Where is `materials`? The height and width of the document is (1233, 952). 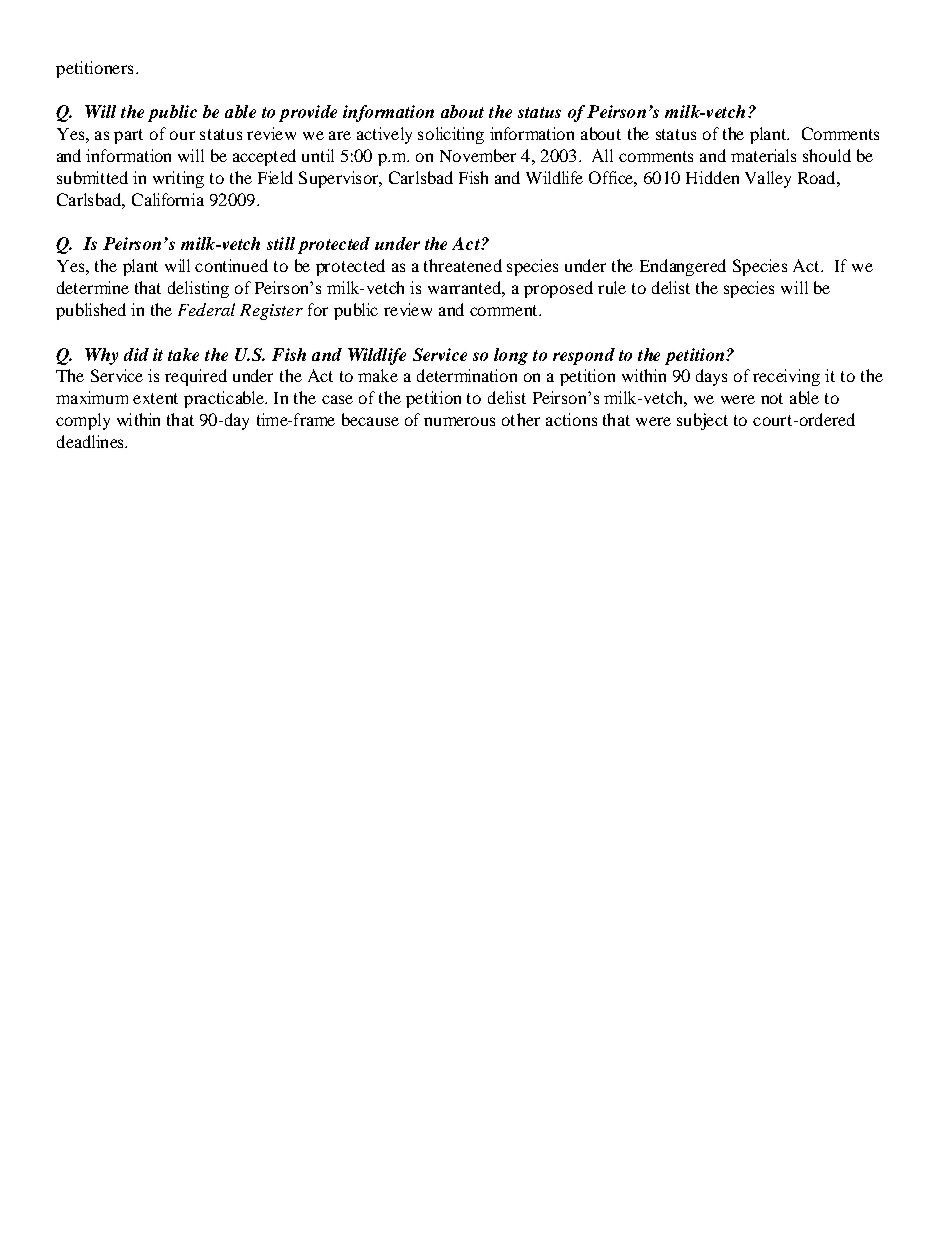
materials is located at coordinates (763, 155).
